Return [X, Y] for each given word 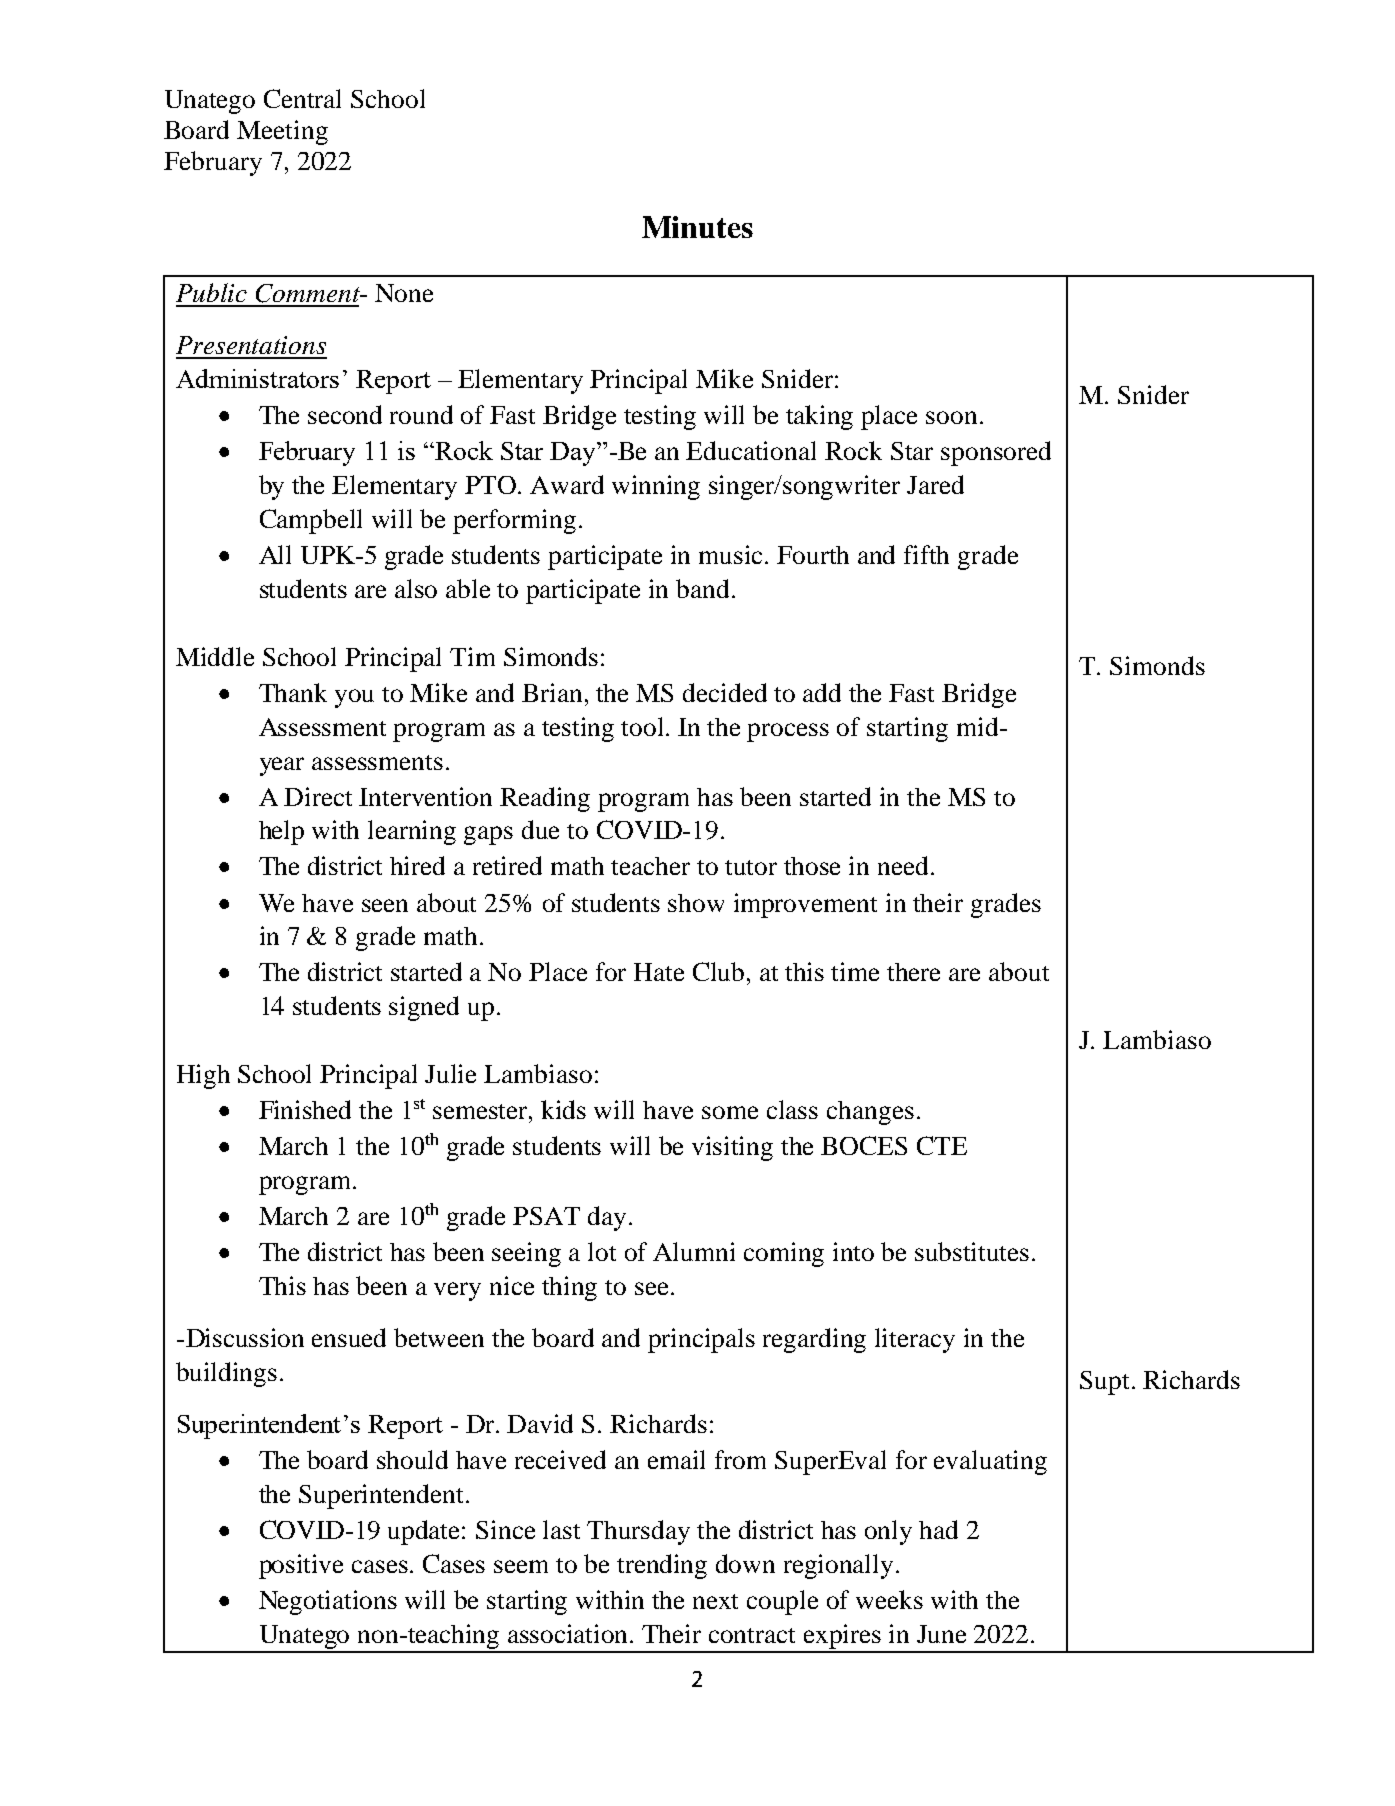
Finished [305, 1109]
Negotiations [328, 1602]
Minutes [697, 227]
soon [951, 417]
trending [662, 1566]
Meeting [282, 132]
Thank [293, 692]
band [702, 588]
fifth [926, 554]
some [730, 1112]
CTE [942, 1145]
